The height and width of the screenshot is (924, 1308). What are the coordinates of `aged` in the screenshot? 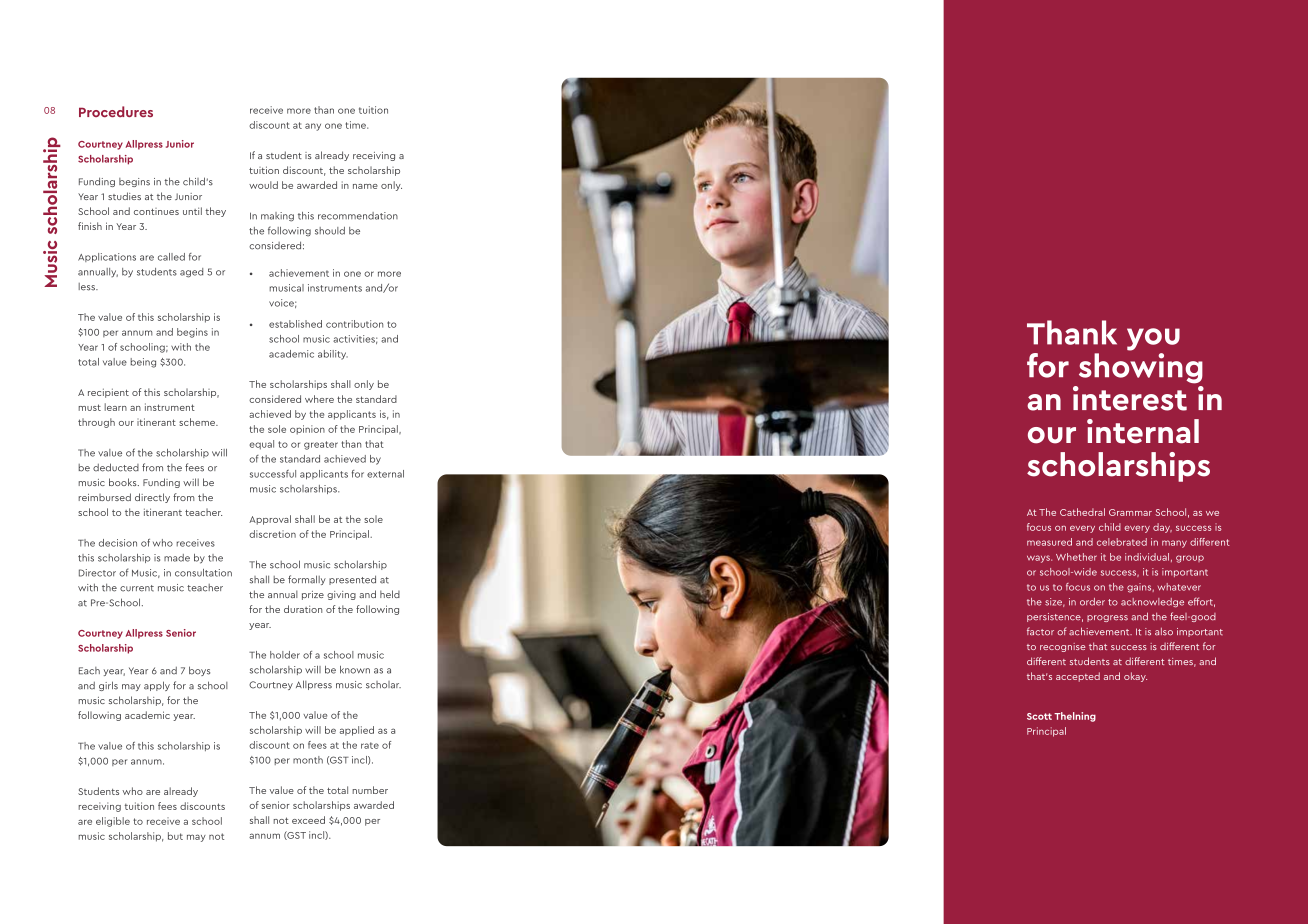 It's located at (191, 273).
